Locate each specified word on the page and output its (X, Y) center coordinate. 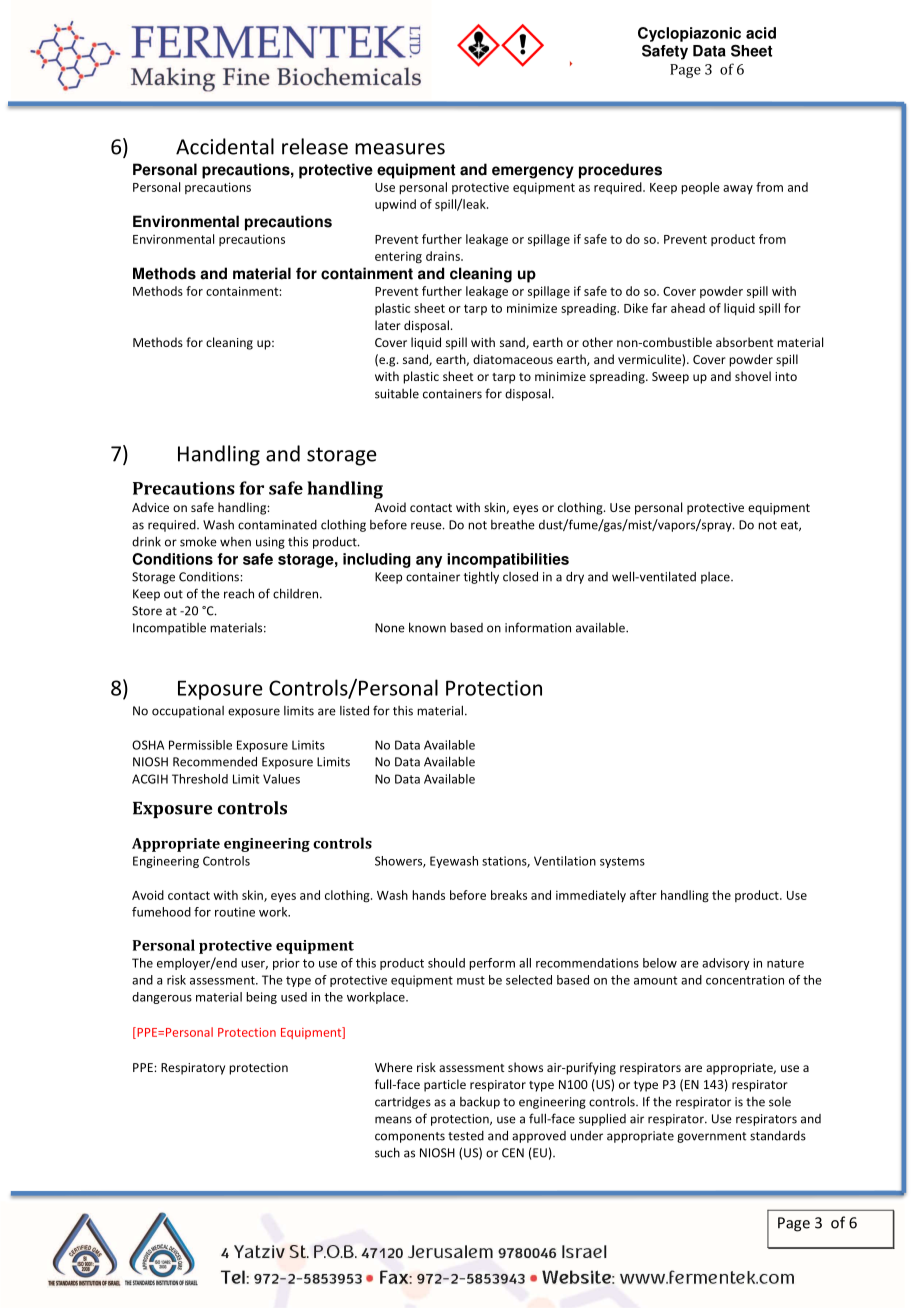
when (235, 542)
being (261, 998)
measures (400, 149)
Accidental (225, 146)
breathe (513, 524)
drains (444, 256)
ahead (688, 308)
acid (761, 33)
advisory (726, 964)
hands (428, 895)
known (427, 627)
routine (235, 912)
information (538, 627)
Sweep (670, 378)
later (388, 325)
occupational (188, 712)
